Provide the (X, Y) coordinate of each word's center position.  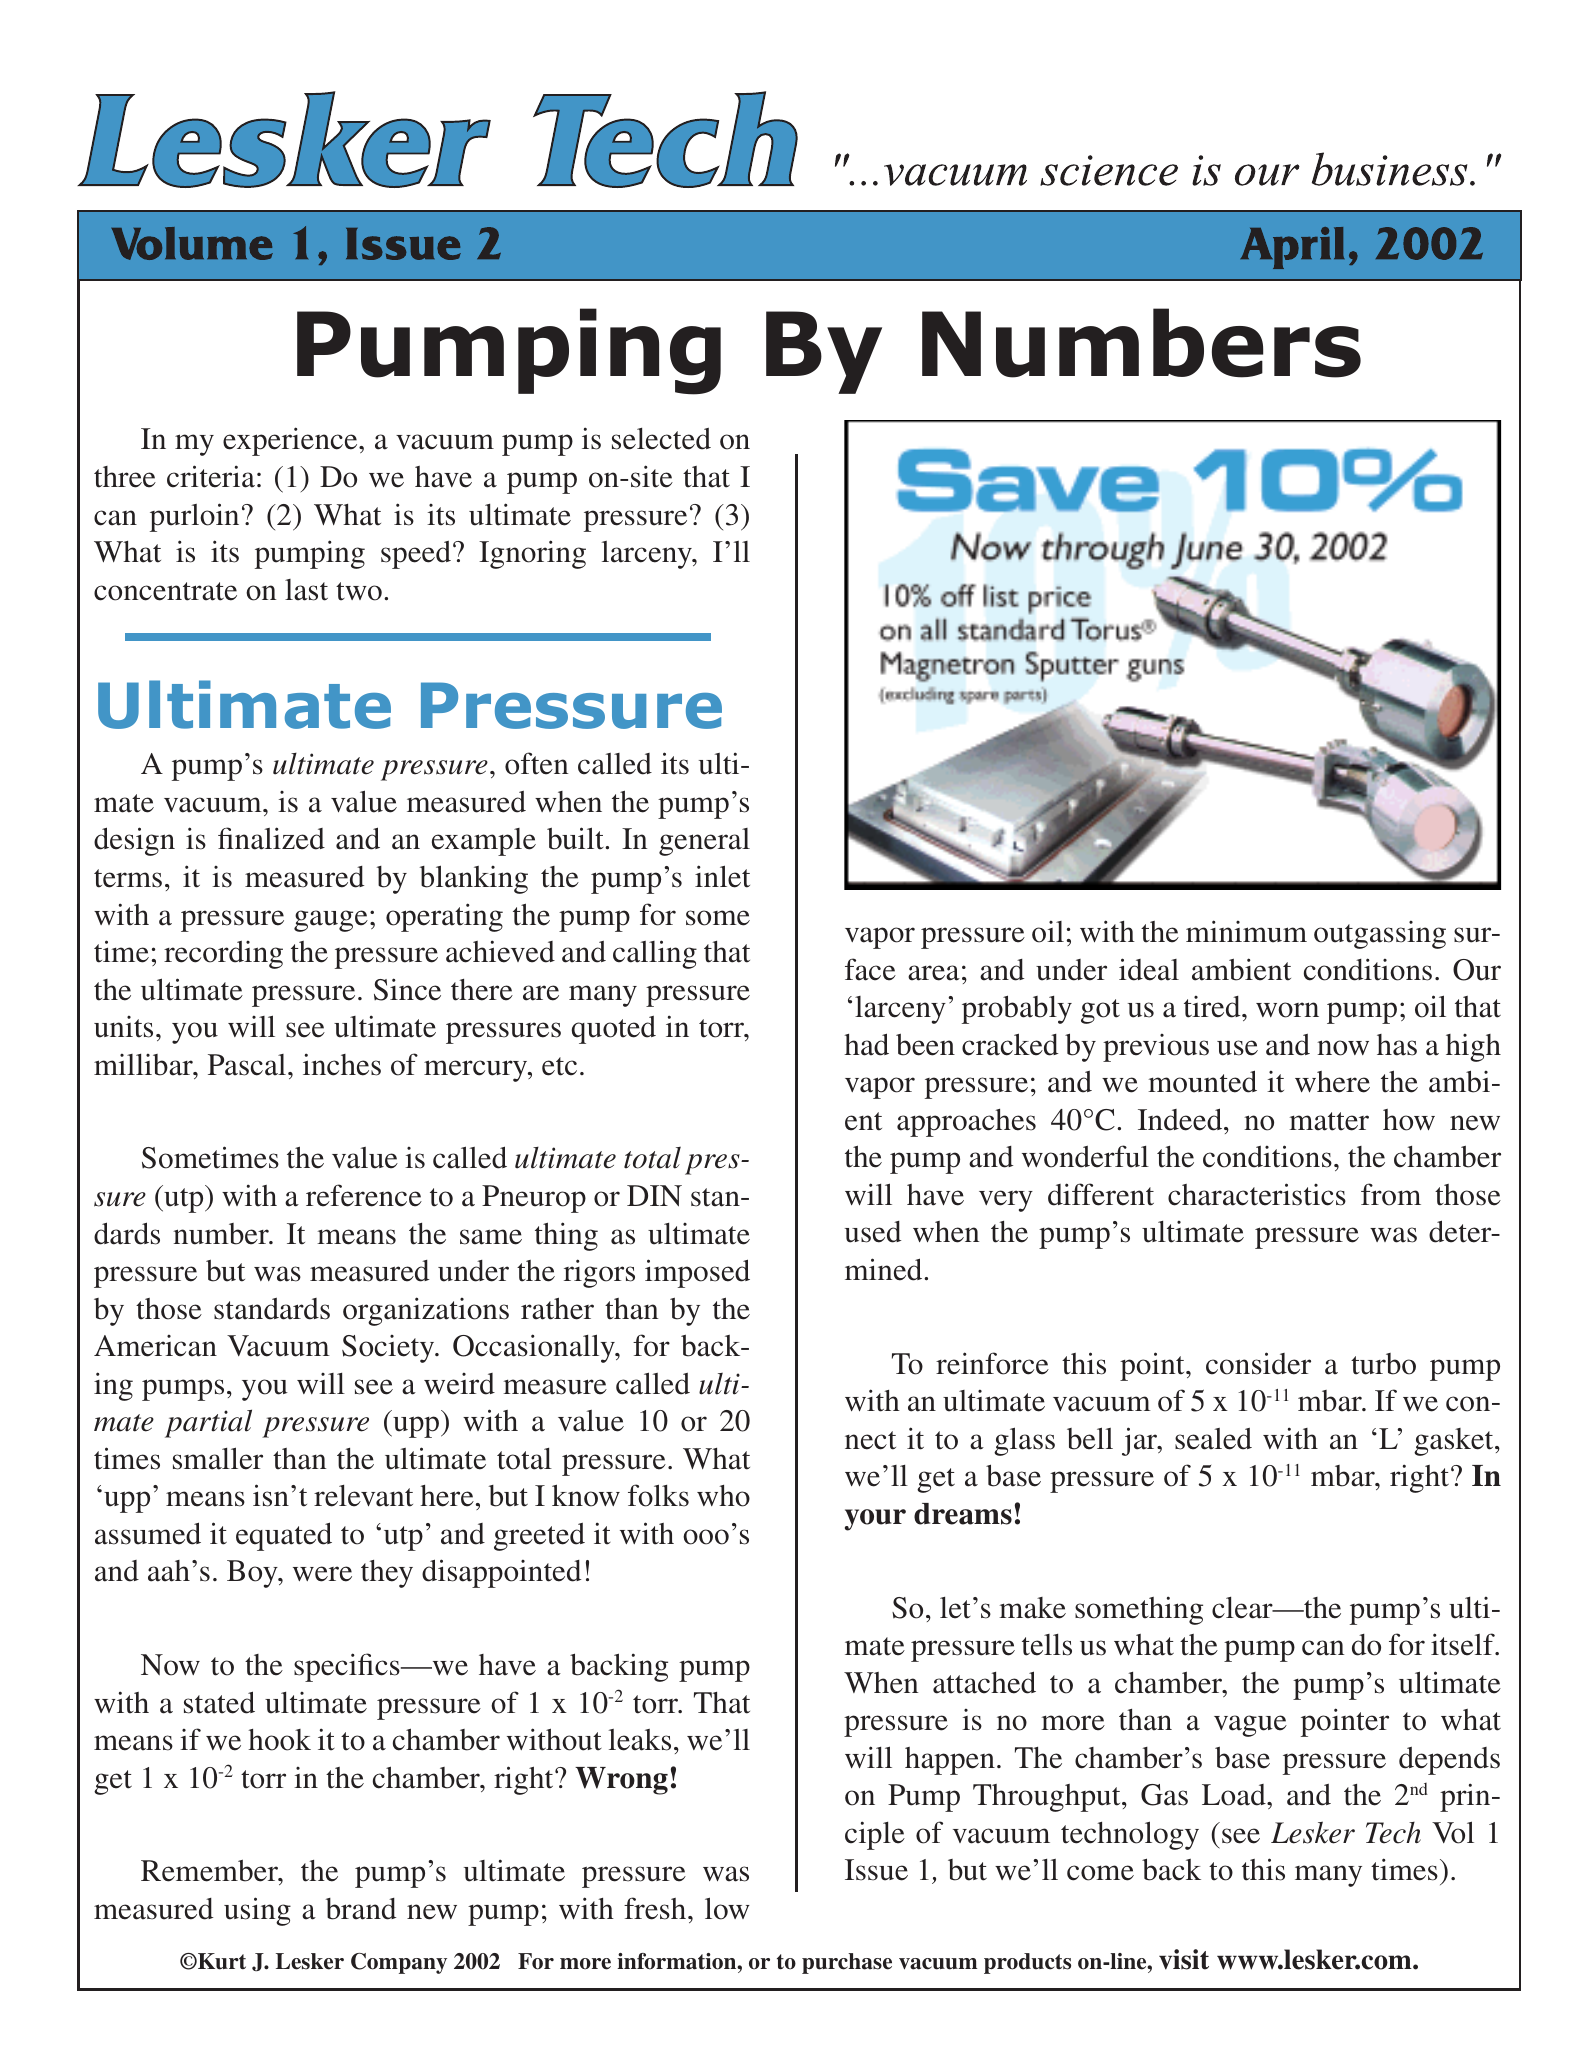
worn (1287, 1010)
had (866, 1044)
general (704, 842)
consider (1258, 1363)
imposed (697, 1273)
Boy (253, 1574)
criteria (211, 476)
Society (389, 1349)
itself (1464, 1644)
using (257, 1911)
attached (984, 1682)
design (134, 841)
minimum (1246, 931)
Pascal (248, 1065)
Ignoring (532, 554)
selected (661, 439)
